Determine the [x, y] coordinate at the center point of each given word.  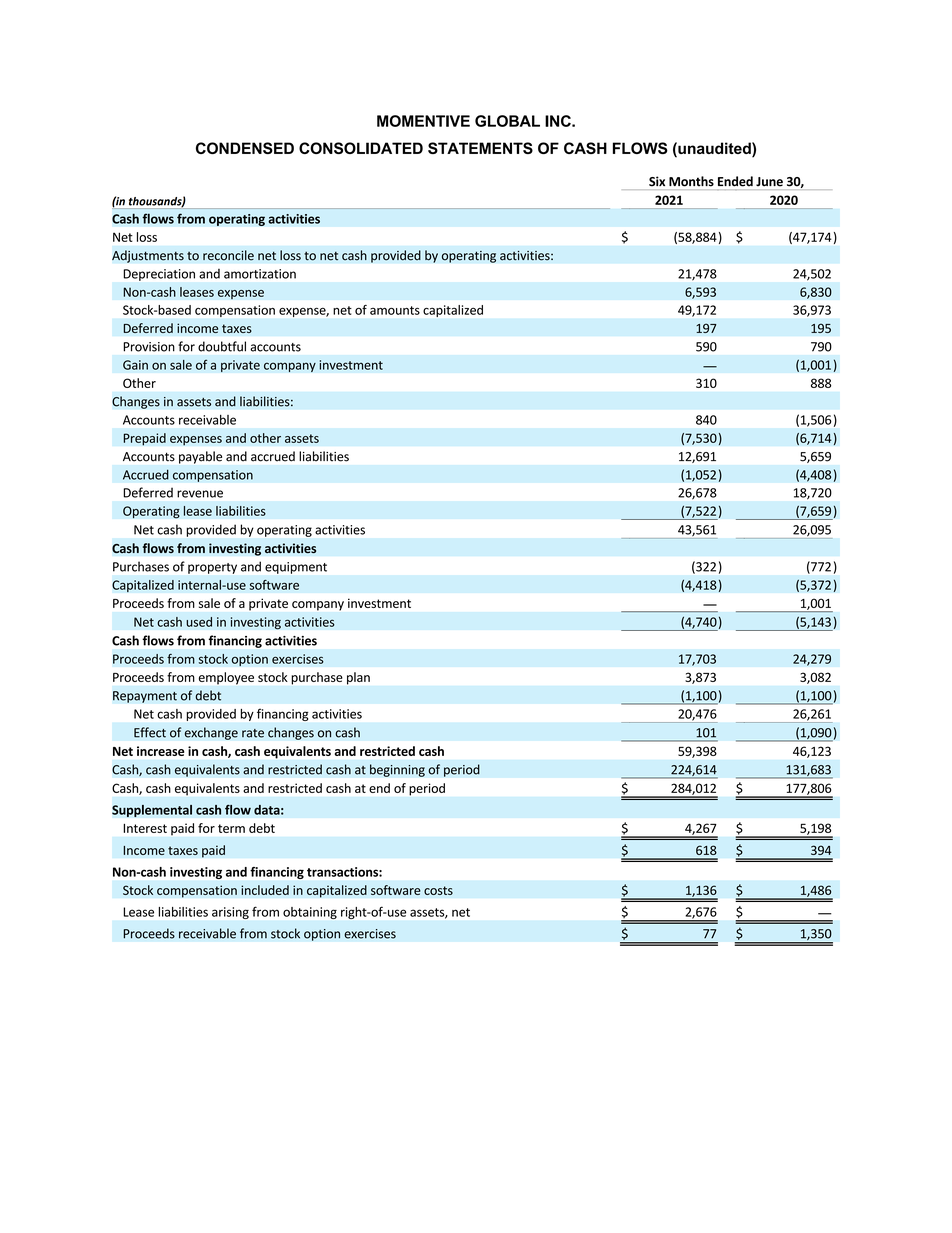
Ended [735, 181]
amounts [395, 310]
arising [230, 913]
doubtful [222, 346]
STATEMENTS [480, 148]
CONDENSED [245, 148]
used [199, 622]
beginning [397, 770]
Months [691, 181]
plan [358, 678]
